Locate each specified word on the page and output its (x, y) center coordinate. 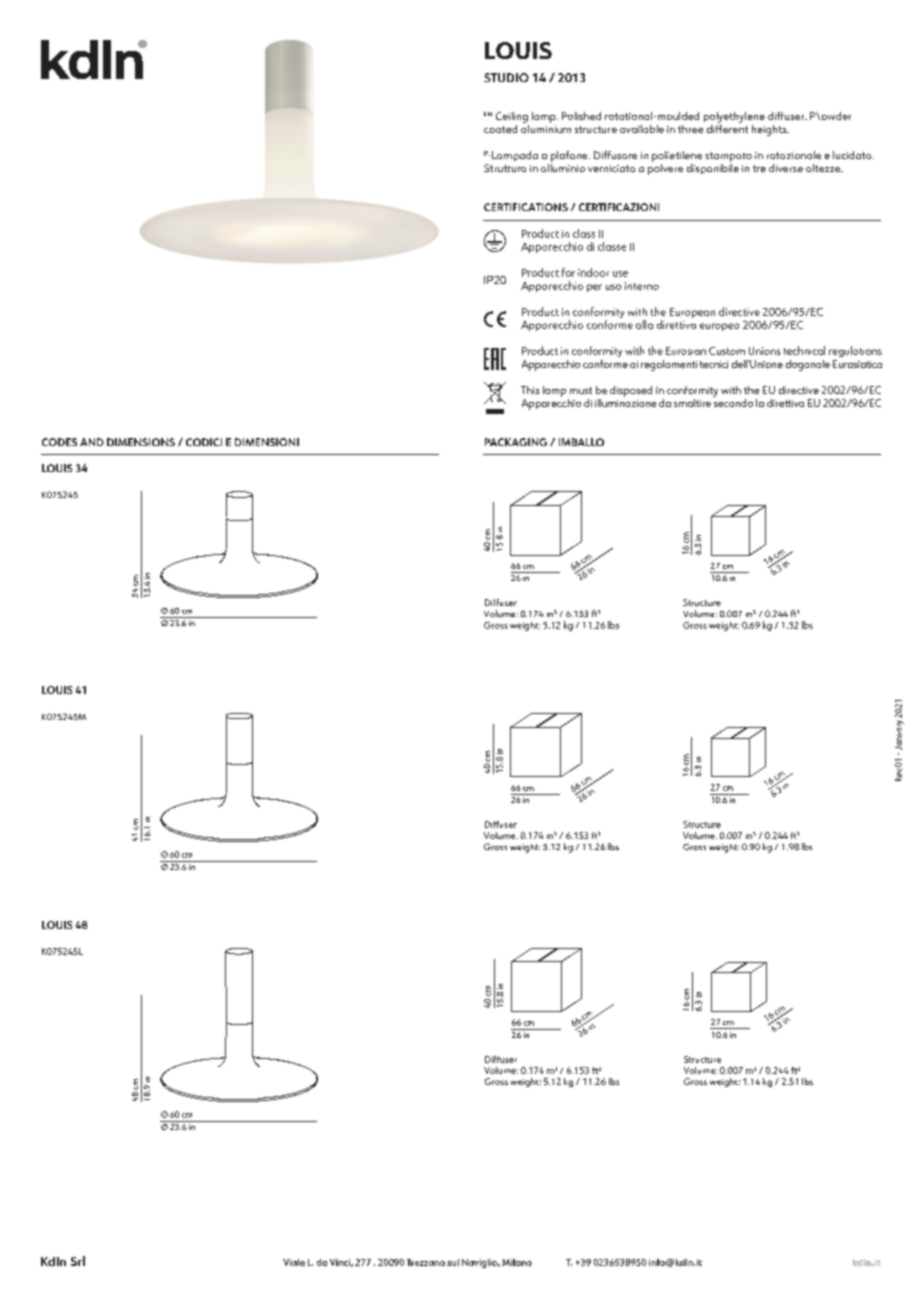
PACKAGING (516, 442)
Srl (78, 1261)
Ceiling (512, 117)
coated (500, 129)
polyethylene (734, 117)
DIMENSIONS (141, 442)
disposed (631, 391)
